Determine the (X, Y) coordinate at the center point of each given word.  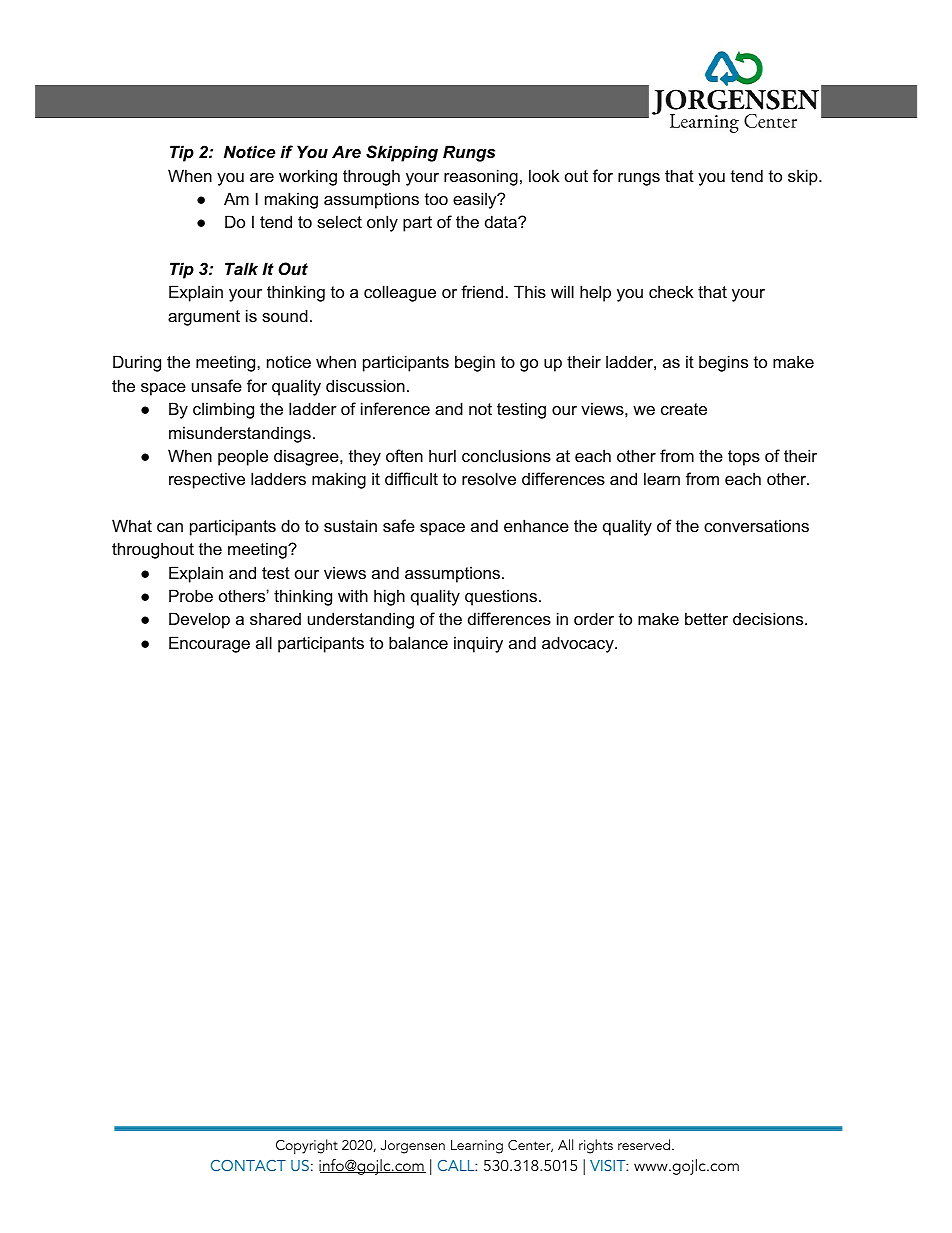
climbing (223, 410)
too (436, 199)
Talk (241, 268)
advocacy (579, 644)
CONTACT (248, 1165)
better (706, 618)
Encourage (209, 644)
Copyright (307, 1146)
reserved (645, 1144)
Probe (191, 595)
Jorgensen (413, 1147)
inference (395, 408)
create (684, 409)
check (671, 291)
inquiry (478, 644)
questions (502, 597)
